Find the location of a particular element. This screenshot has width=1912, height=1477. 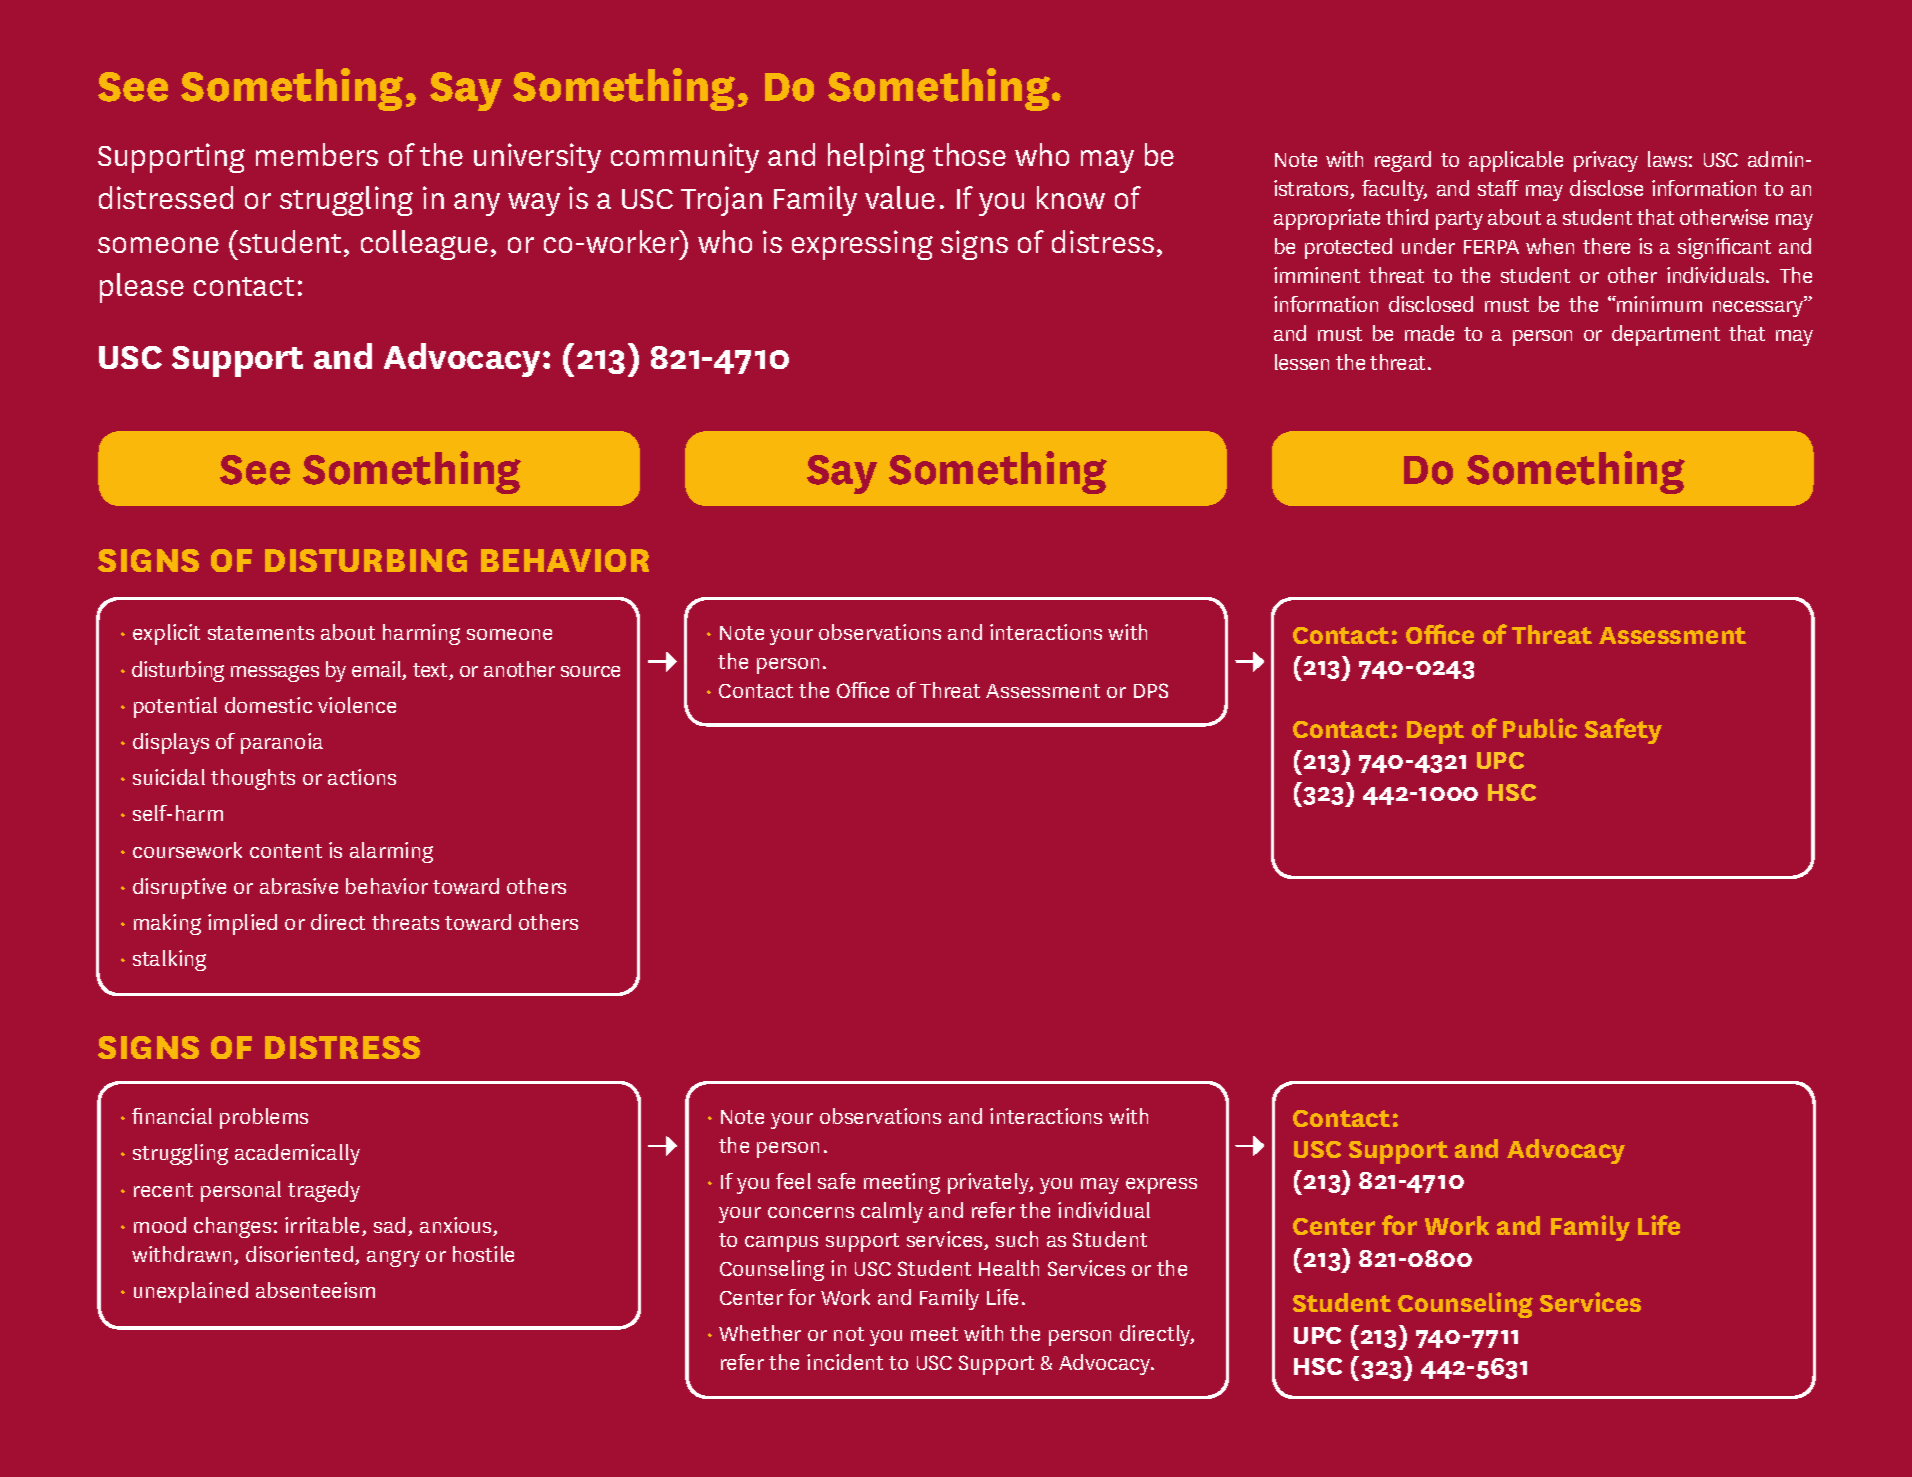

lessen is located at coordinates (1302, 362).
